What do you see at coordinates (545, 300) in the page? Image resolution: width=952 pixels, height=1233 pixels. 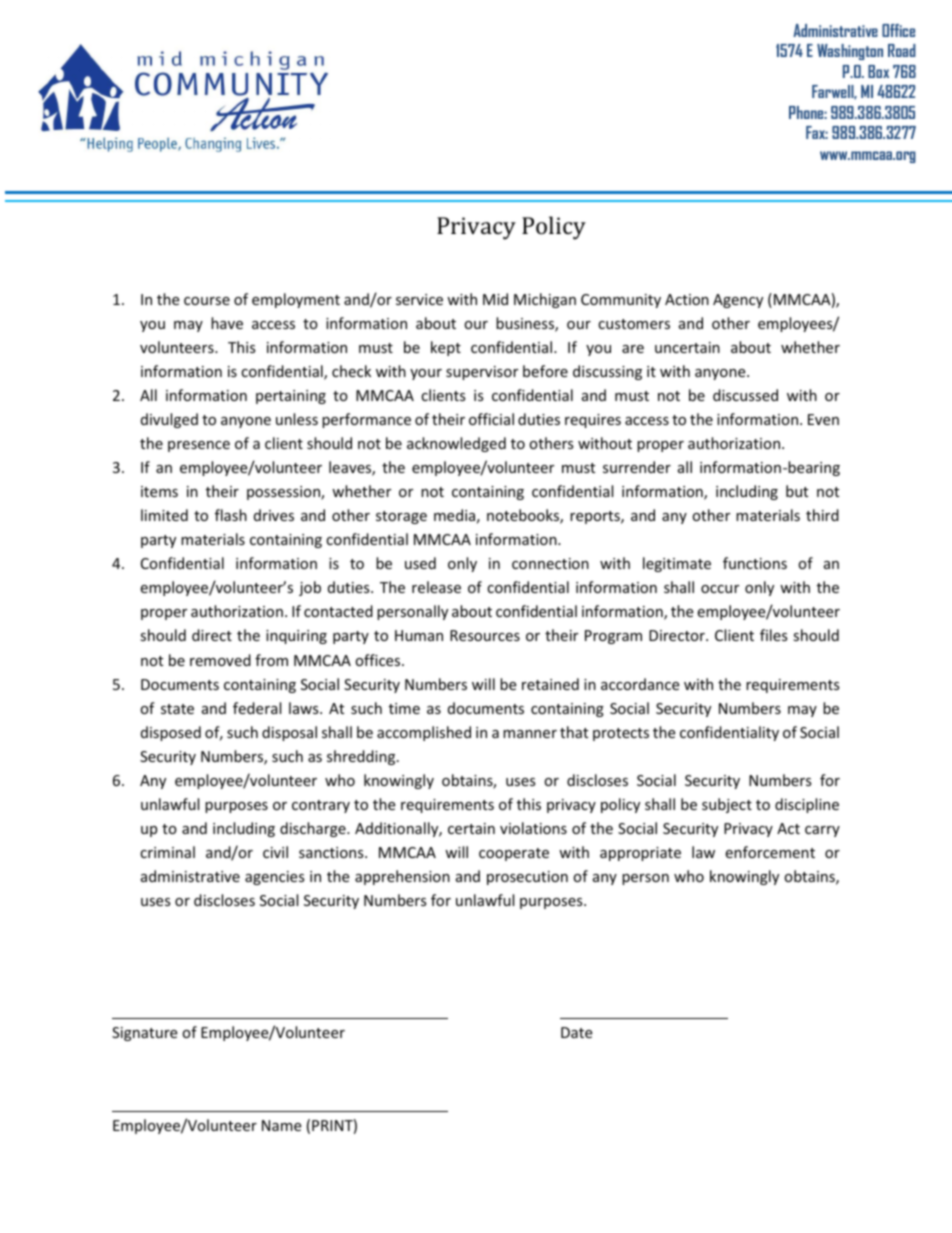 I see `Michigan` at bounding box center [545, 300].
